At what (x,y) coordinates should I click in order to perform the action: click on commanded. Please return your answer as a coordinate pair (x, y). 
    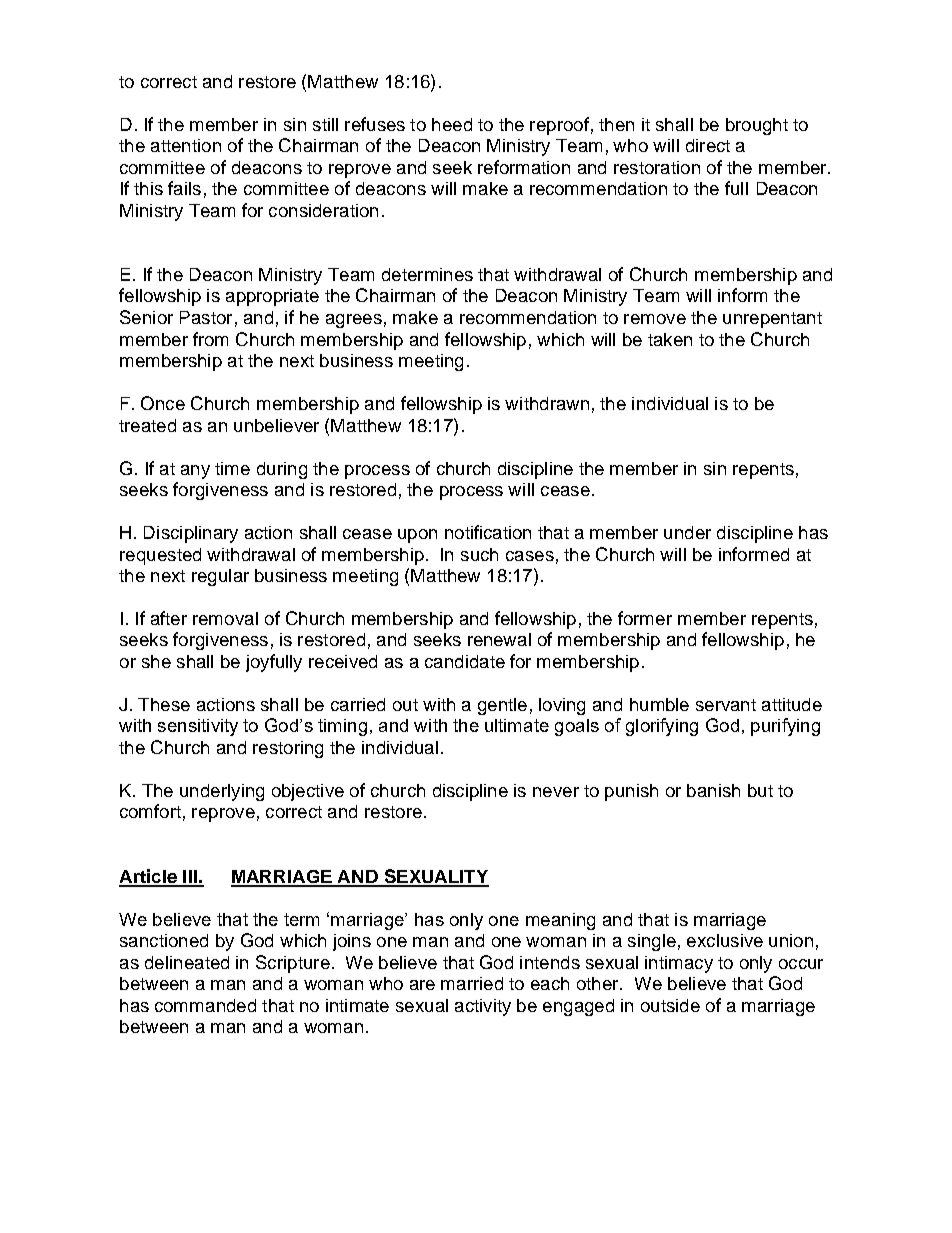
    Looking at the image, I should click on (205, 1005).
